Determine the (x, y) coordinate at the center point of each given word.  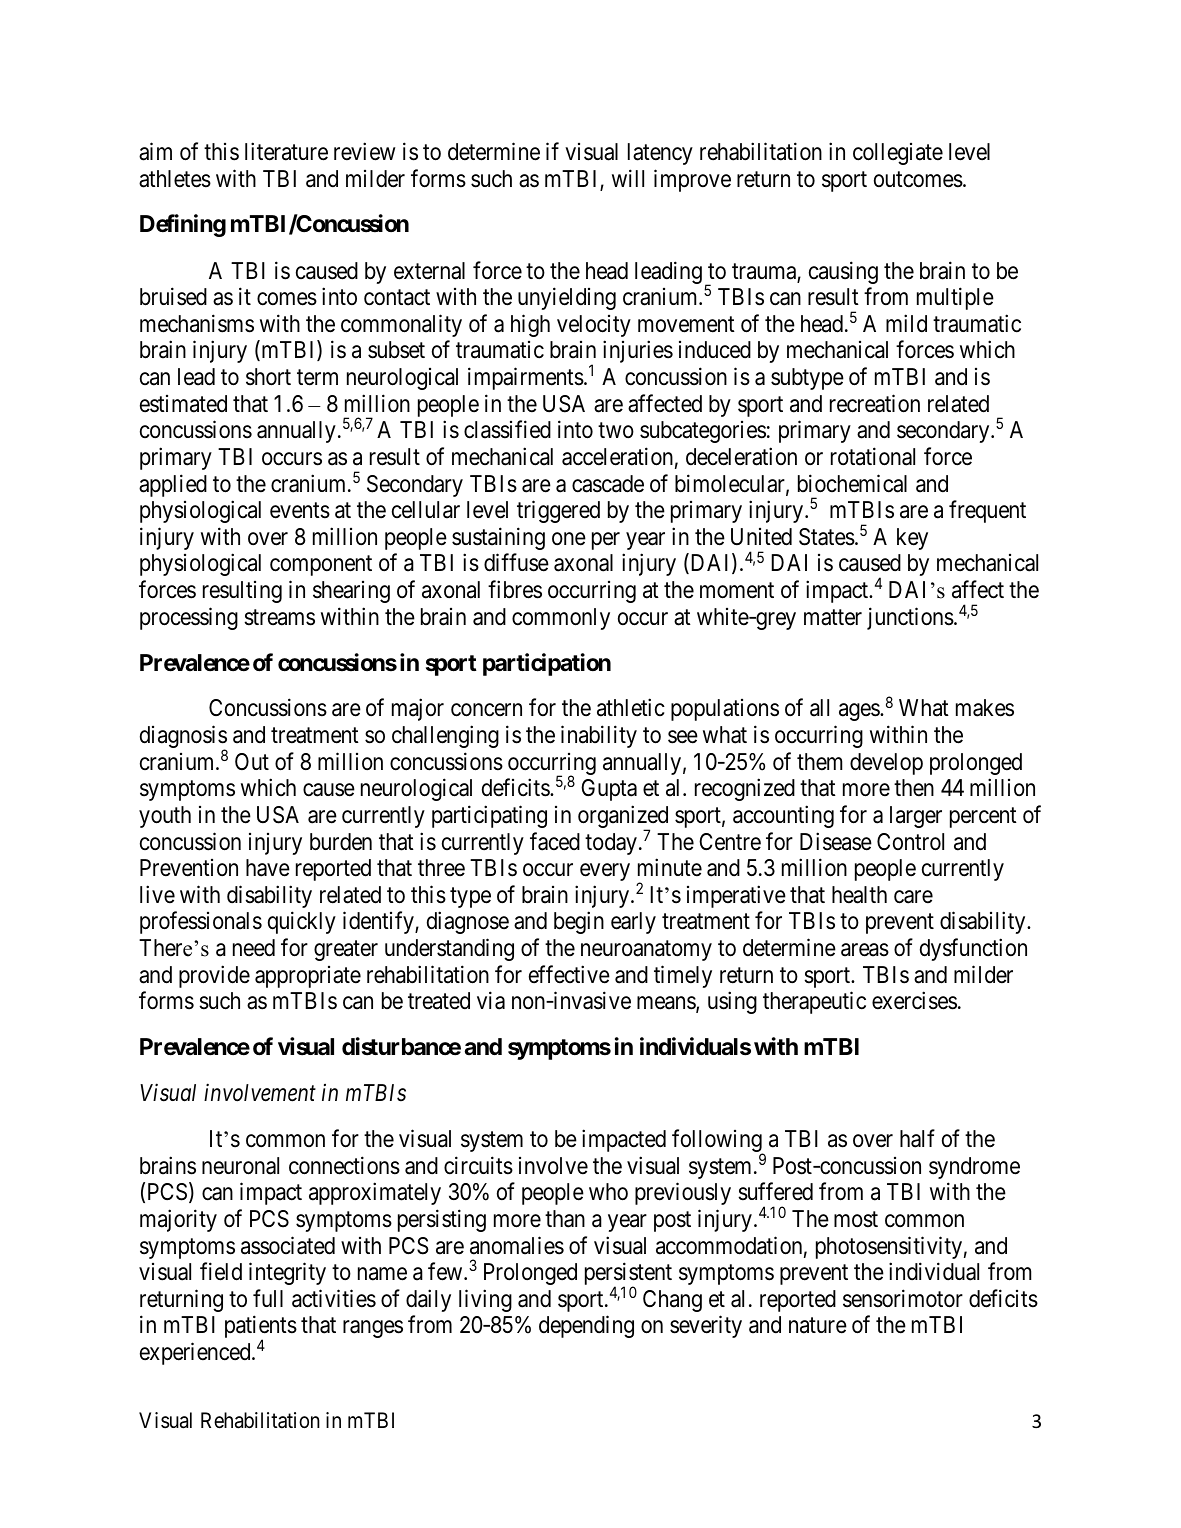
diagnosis (183, 738)
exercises (914, 1000)
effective (569, 974)
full (268, 1298)
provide (214, 976)
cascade (608, 484)
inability (599, 736)
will (628, 178)
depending (586, 1327)
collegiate (898, 154)
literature (286, 151)
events (300, 511)
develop (886, 764)
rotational (873, 456)
